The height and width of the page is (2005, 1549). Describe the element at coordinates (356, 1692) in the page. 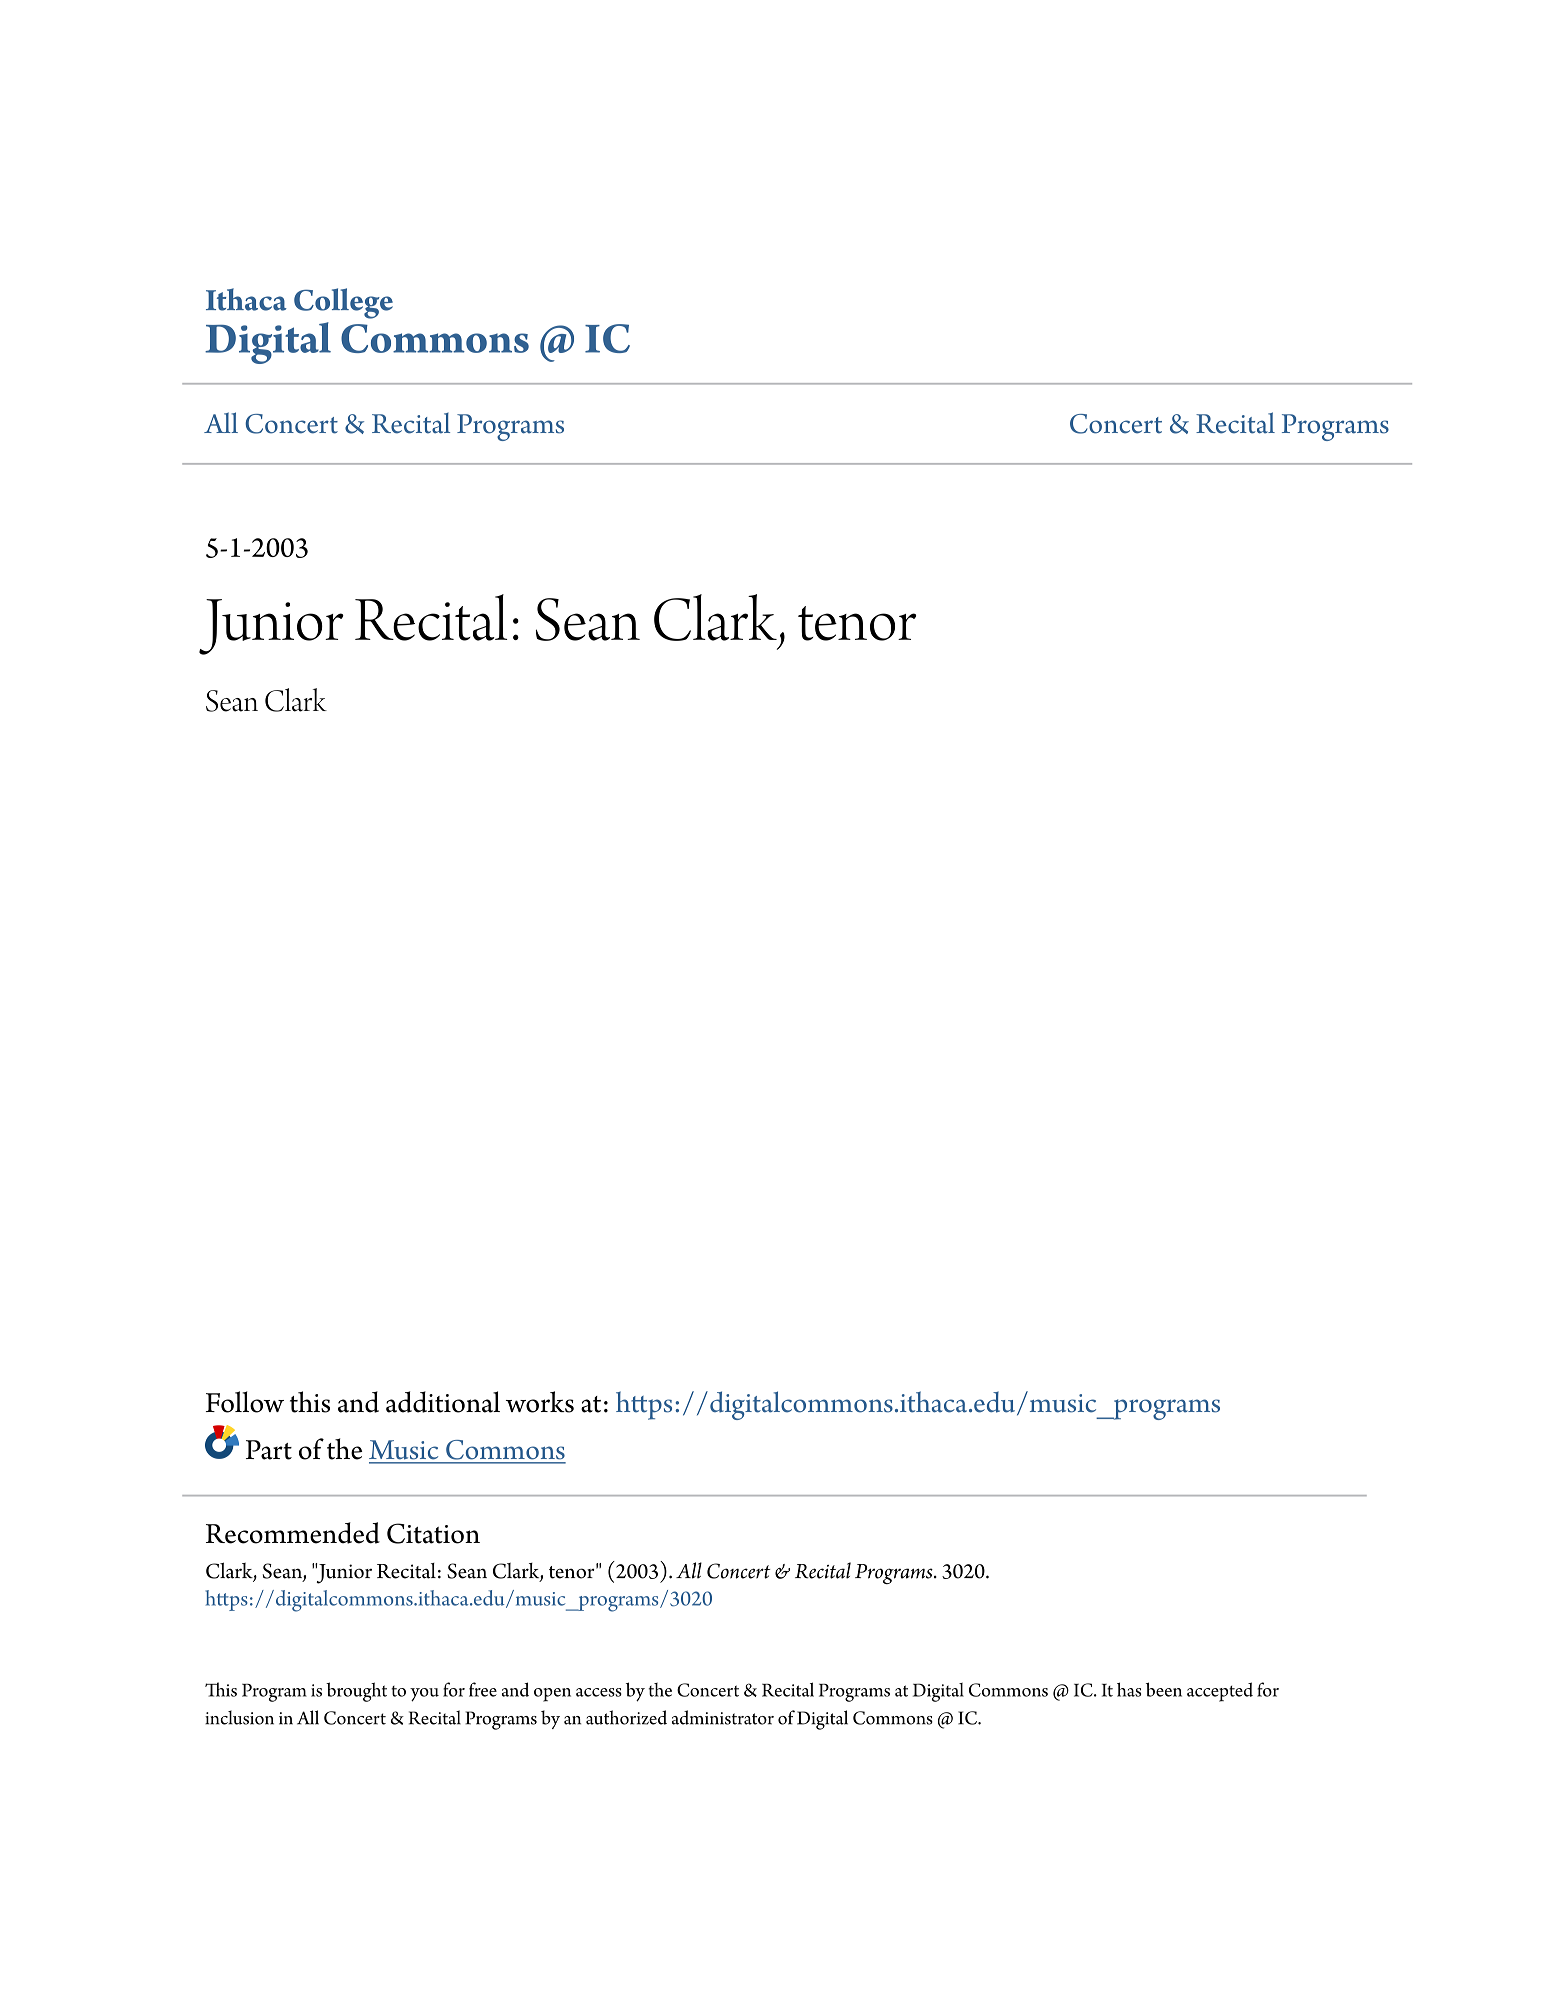

I see `brought` at that location.
